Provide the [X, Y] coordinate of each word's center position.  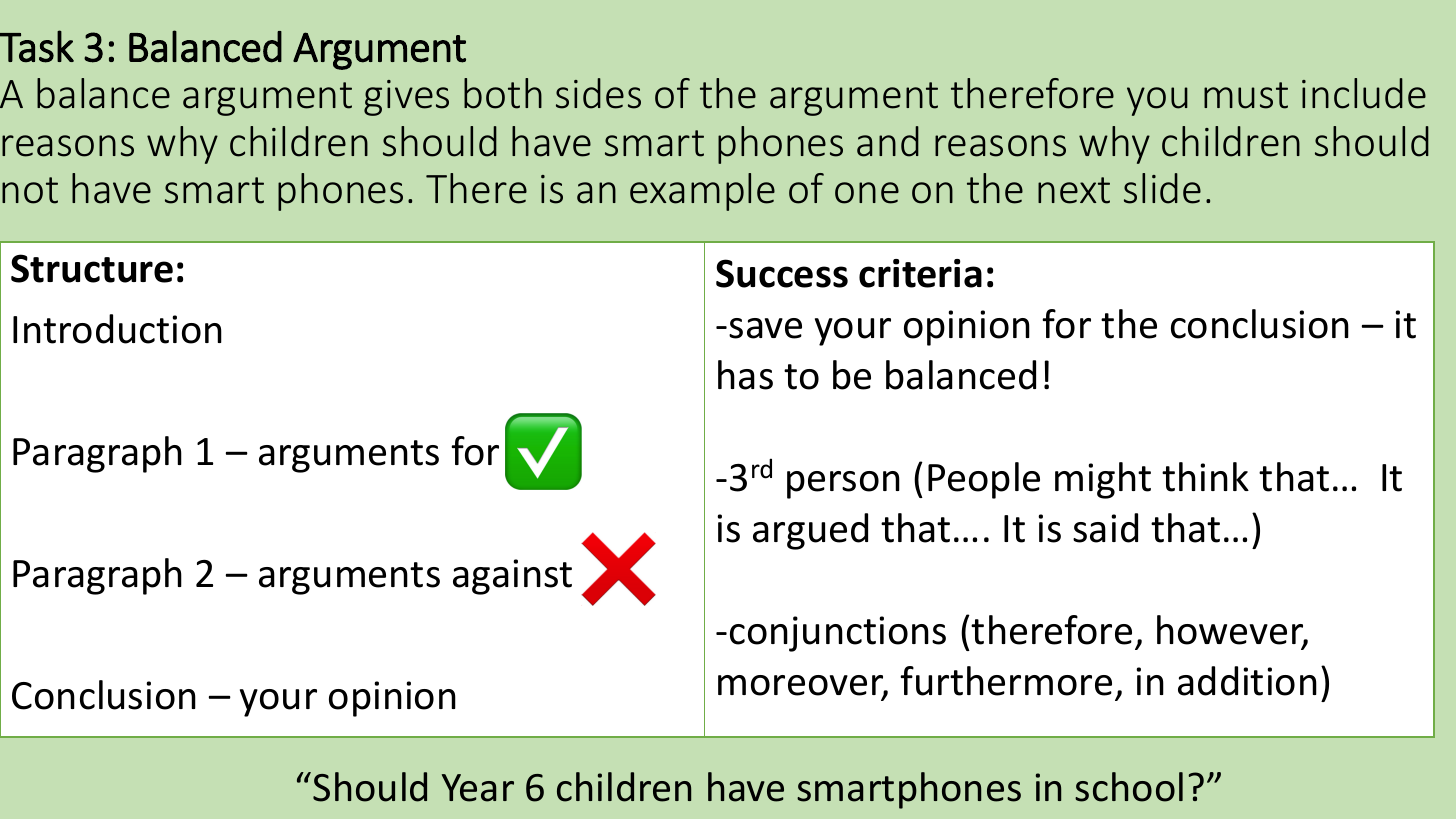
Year [478, 788]
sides [598, 93]
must [1246, 95]
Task [37, 46]
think [1205, 477]
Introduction [117, 329]
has [745, 375]
